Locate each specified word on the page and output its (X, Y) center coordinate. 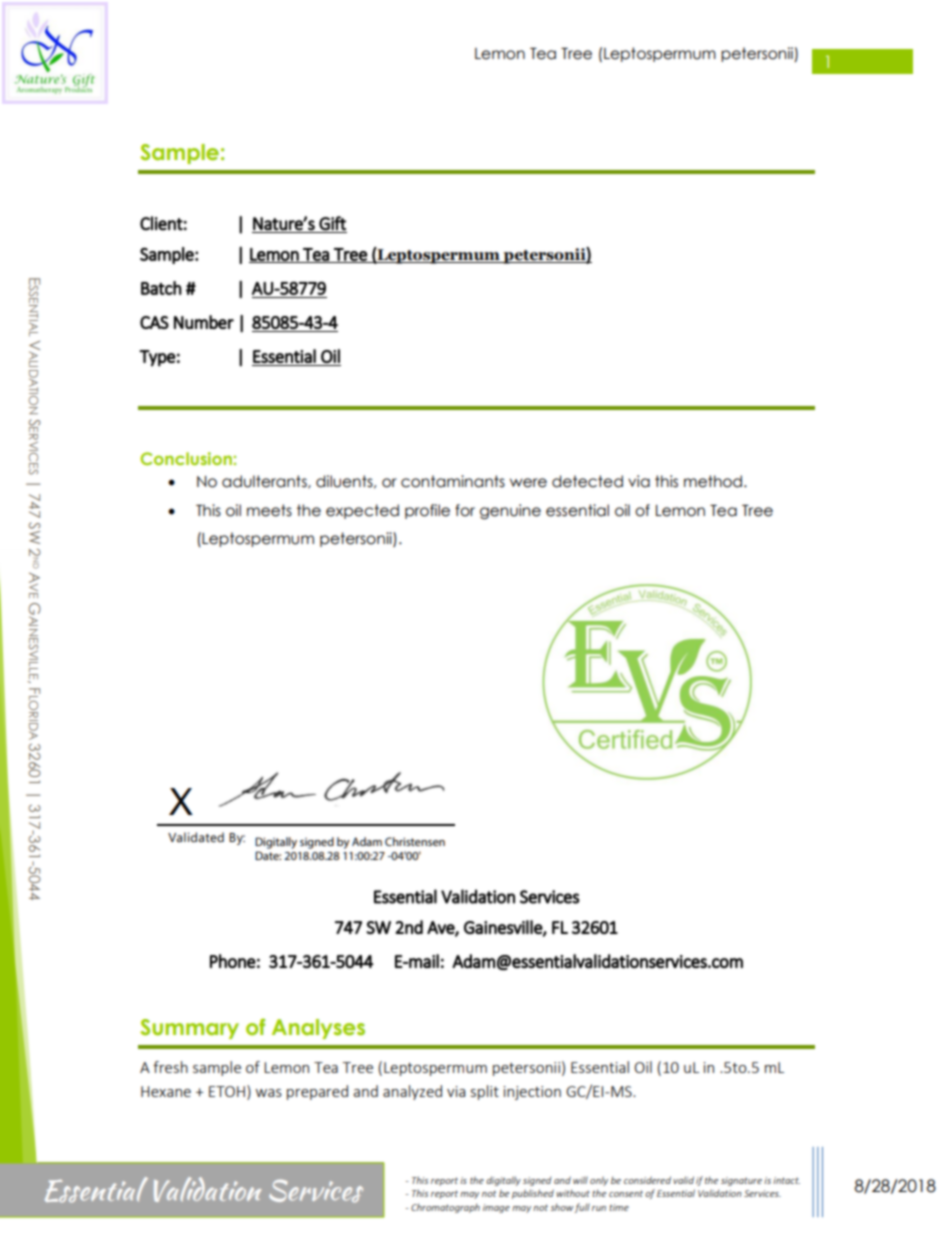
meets (269, 510)
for (465, 510)
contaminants (453, 481)
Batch (161, 288)
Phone (233, 961)
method (713, 481)
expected (362, 511)
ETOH (227, 1091)
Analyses (318, 1029)
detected (587, 481)
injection (532, 1093)
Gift (332, 223)
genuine (510, 511)
